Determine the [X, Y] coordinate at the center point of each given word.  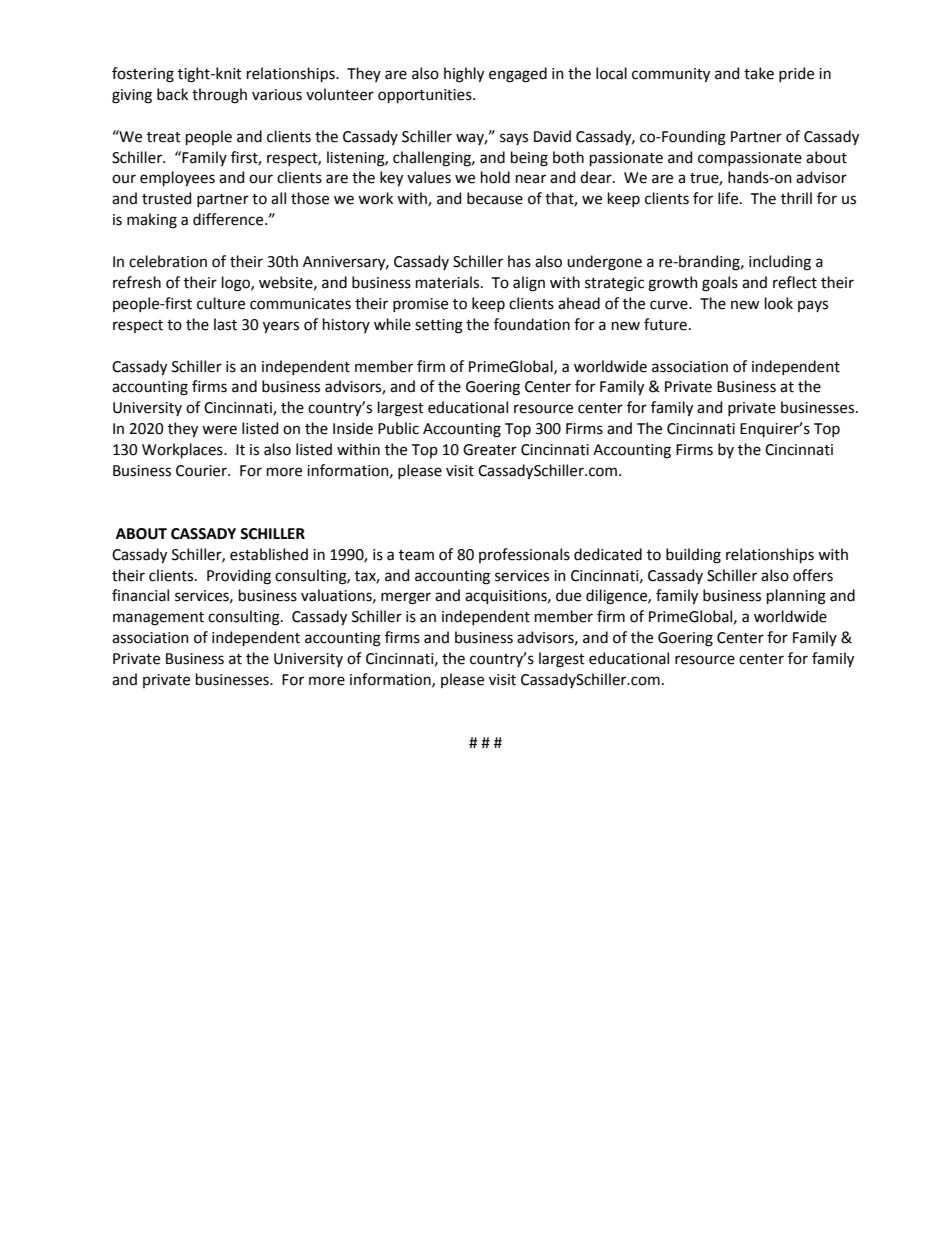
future [665, 324]
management [158, 619]
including [780, 263]
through [219, 96]
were [219, 430]
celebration [168, 261]
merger [406, 598]
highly [464, 75]
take [759, 73]
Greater [490, 450]
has [519, 261]
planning [796, 597]
